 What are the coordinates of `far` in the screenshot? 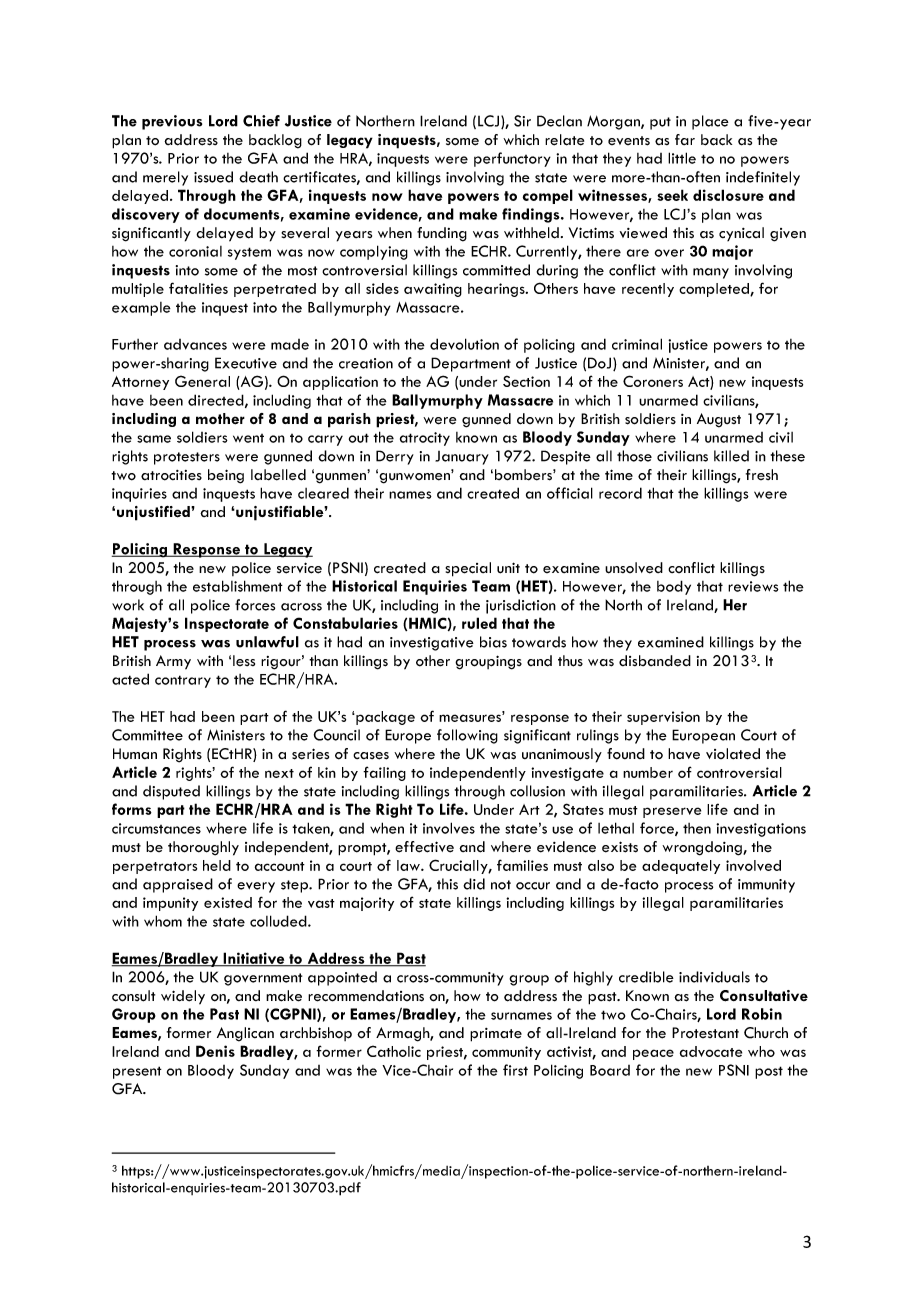 It's located at (685, 139).
